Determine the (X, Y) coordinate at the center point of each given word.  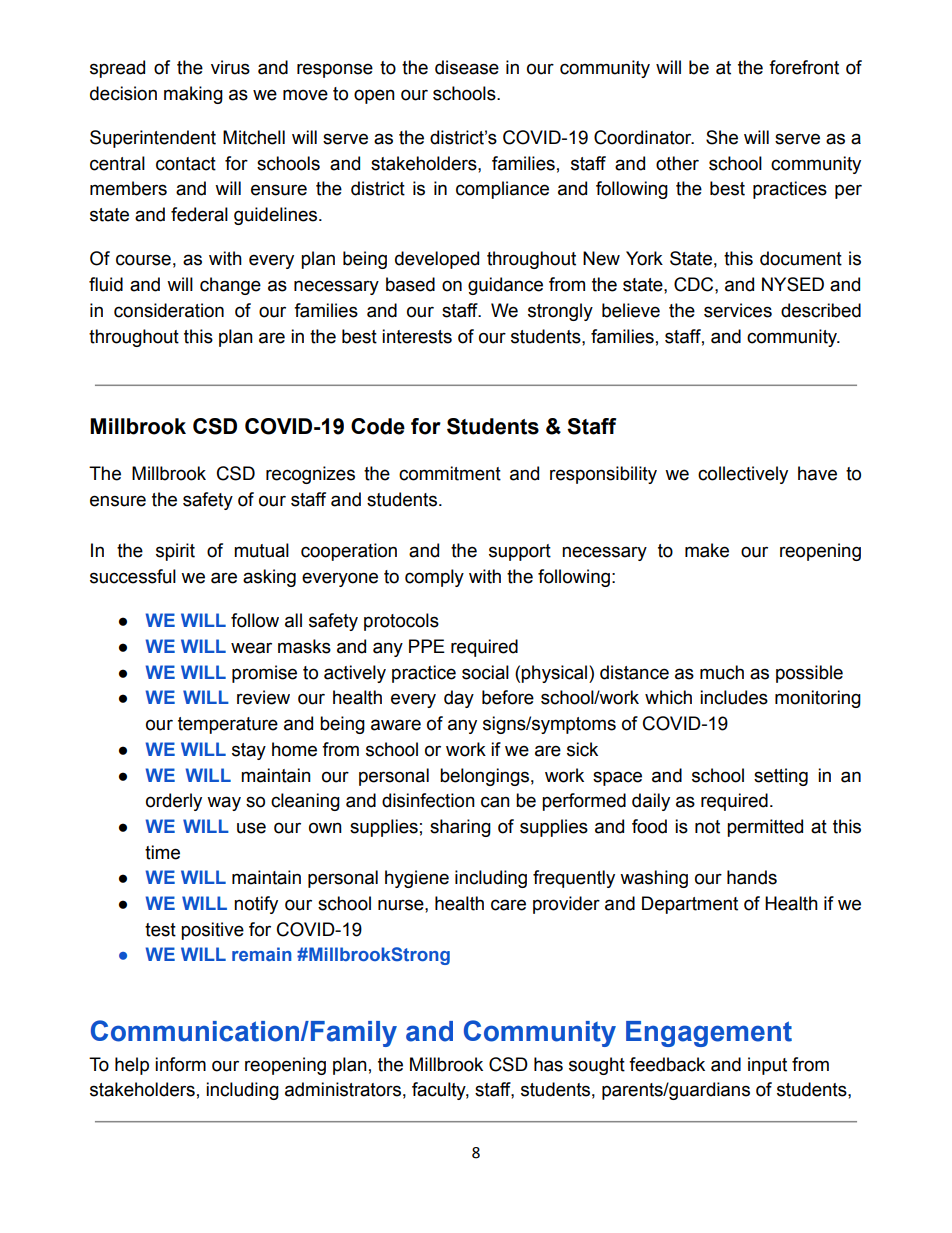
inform (180, 1064)
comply (434, 578)
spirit (175, 552)
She (722, 137)
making (193, 95)
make (707, 550)
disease (467, 67)
